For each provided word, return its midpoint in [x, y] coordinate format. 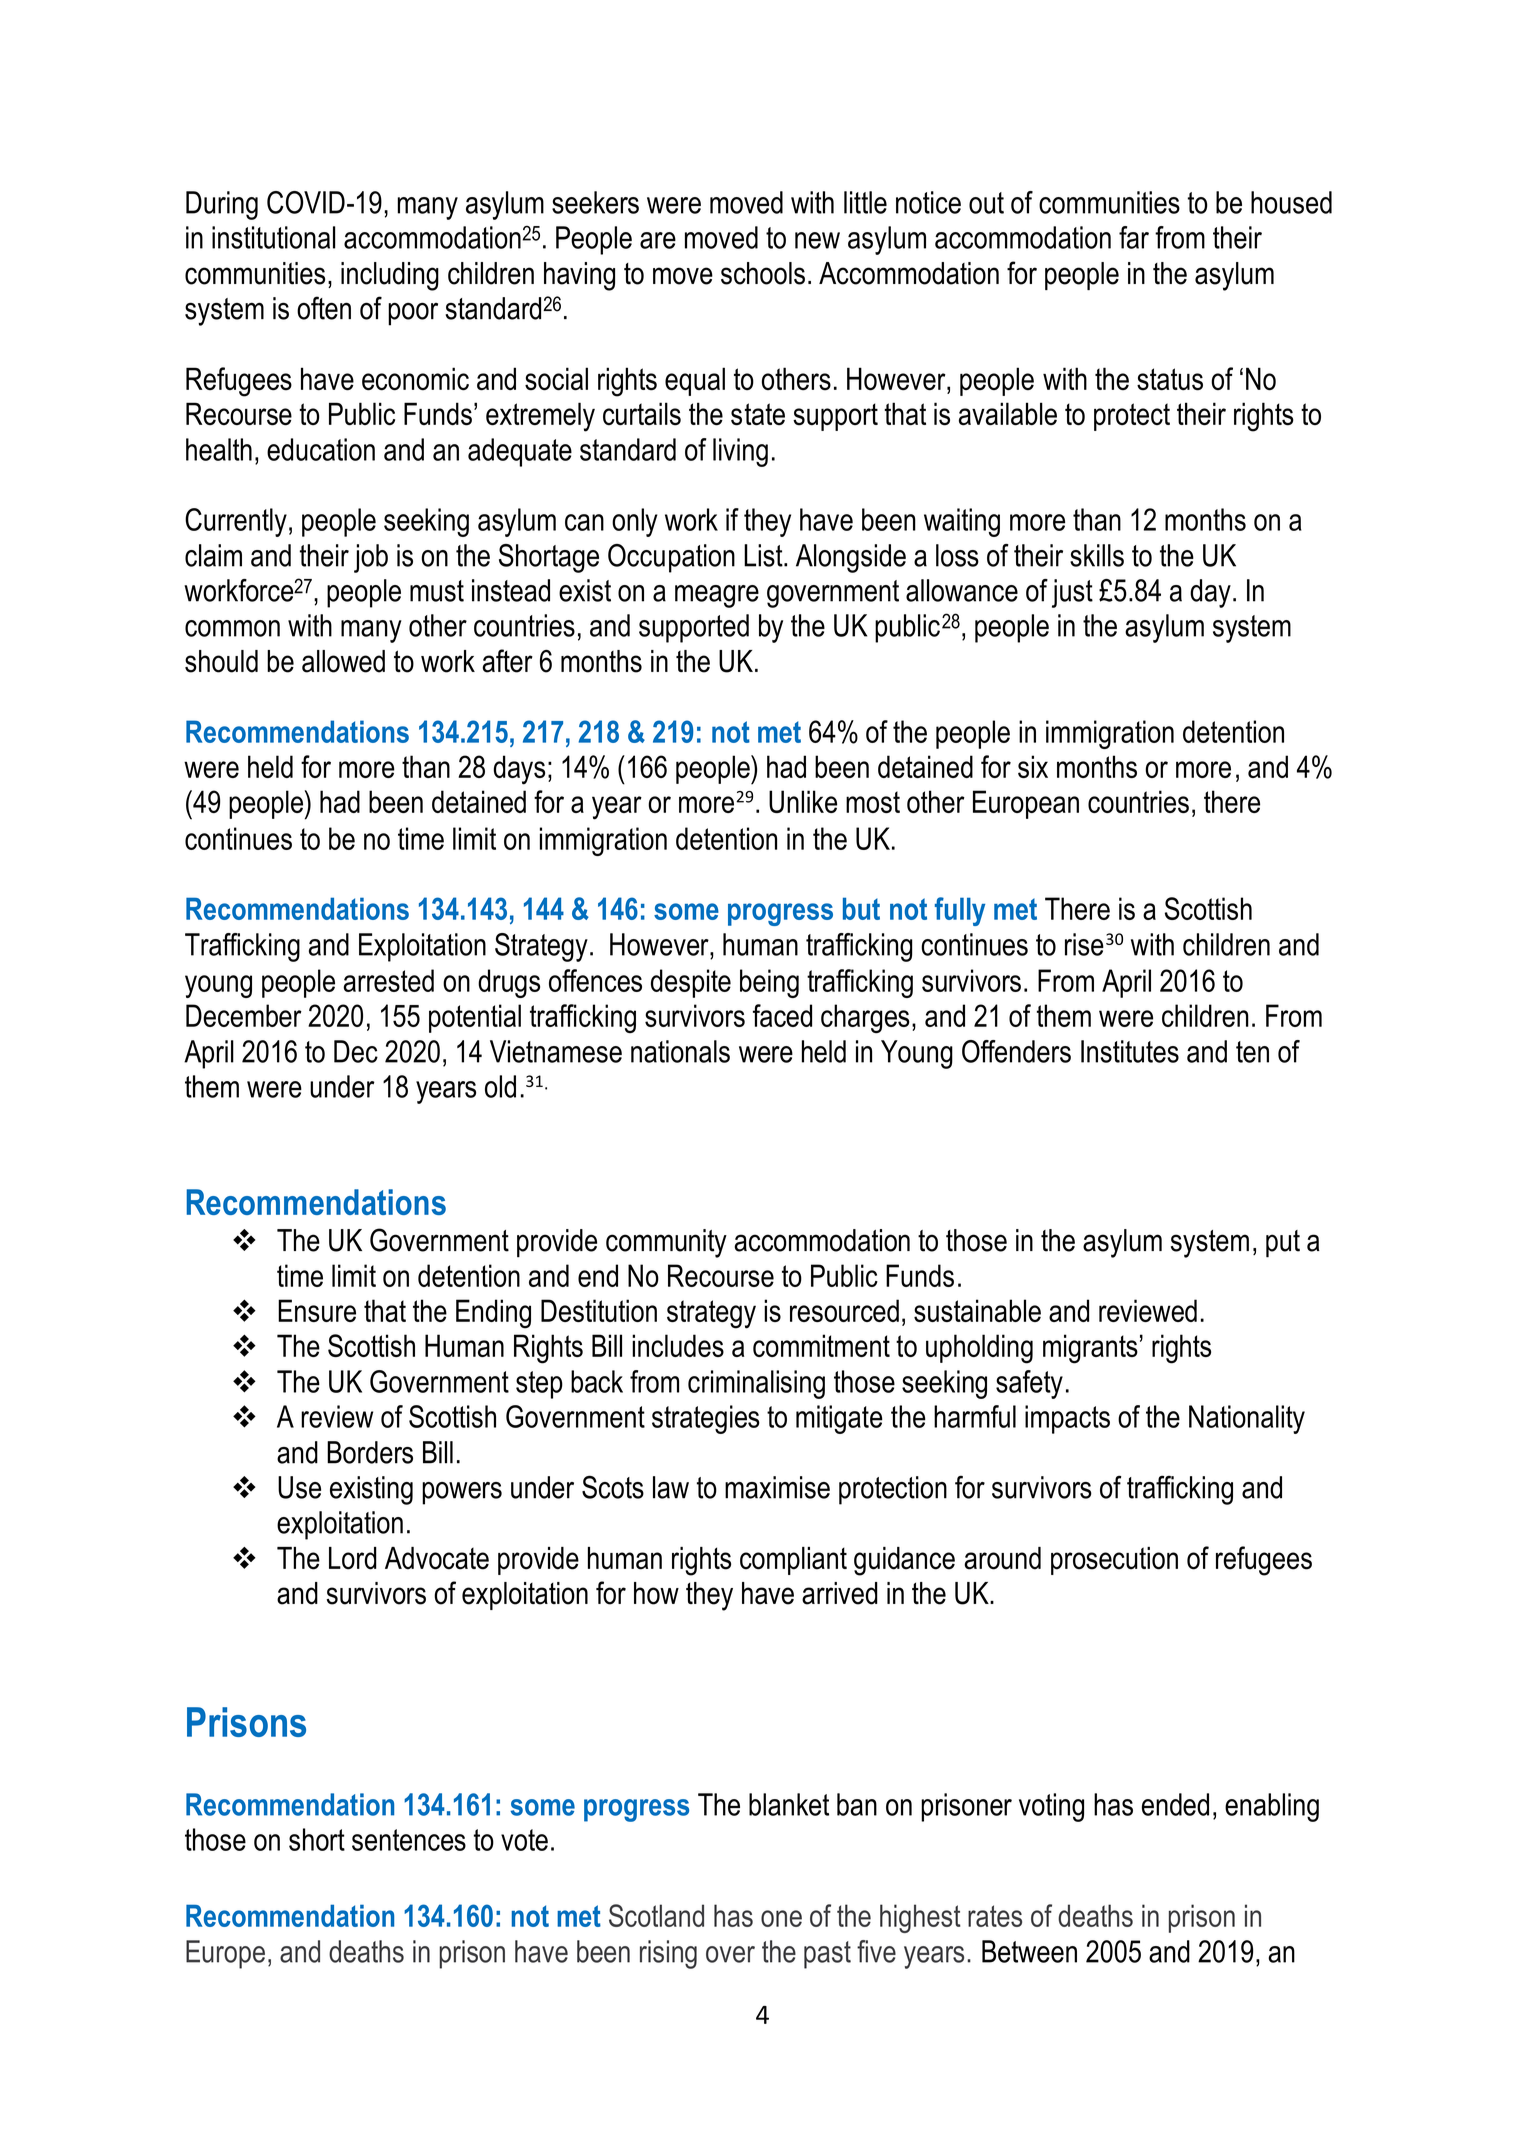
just [1072, 593]
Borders [370, 1452]
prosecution [1114, 1561]
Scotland [656, 1915]
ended [1175, 1804]
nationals [680, 1051]
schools [763, 273]
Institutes [1130, 1051]
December [244, 1015]
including [390, 276]
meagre [717, 596]
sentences [409, 1840]
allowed [343, 661]
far [1134, 237]
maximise [777, 1487]
